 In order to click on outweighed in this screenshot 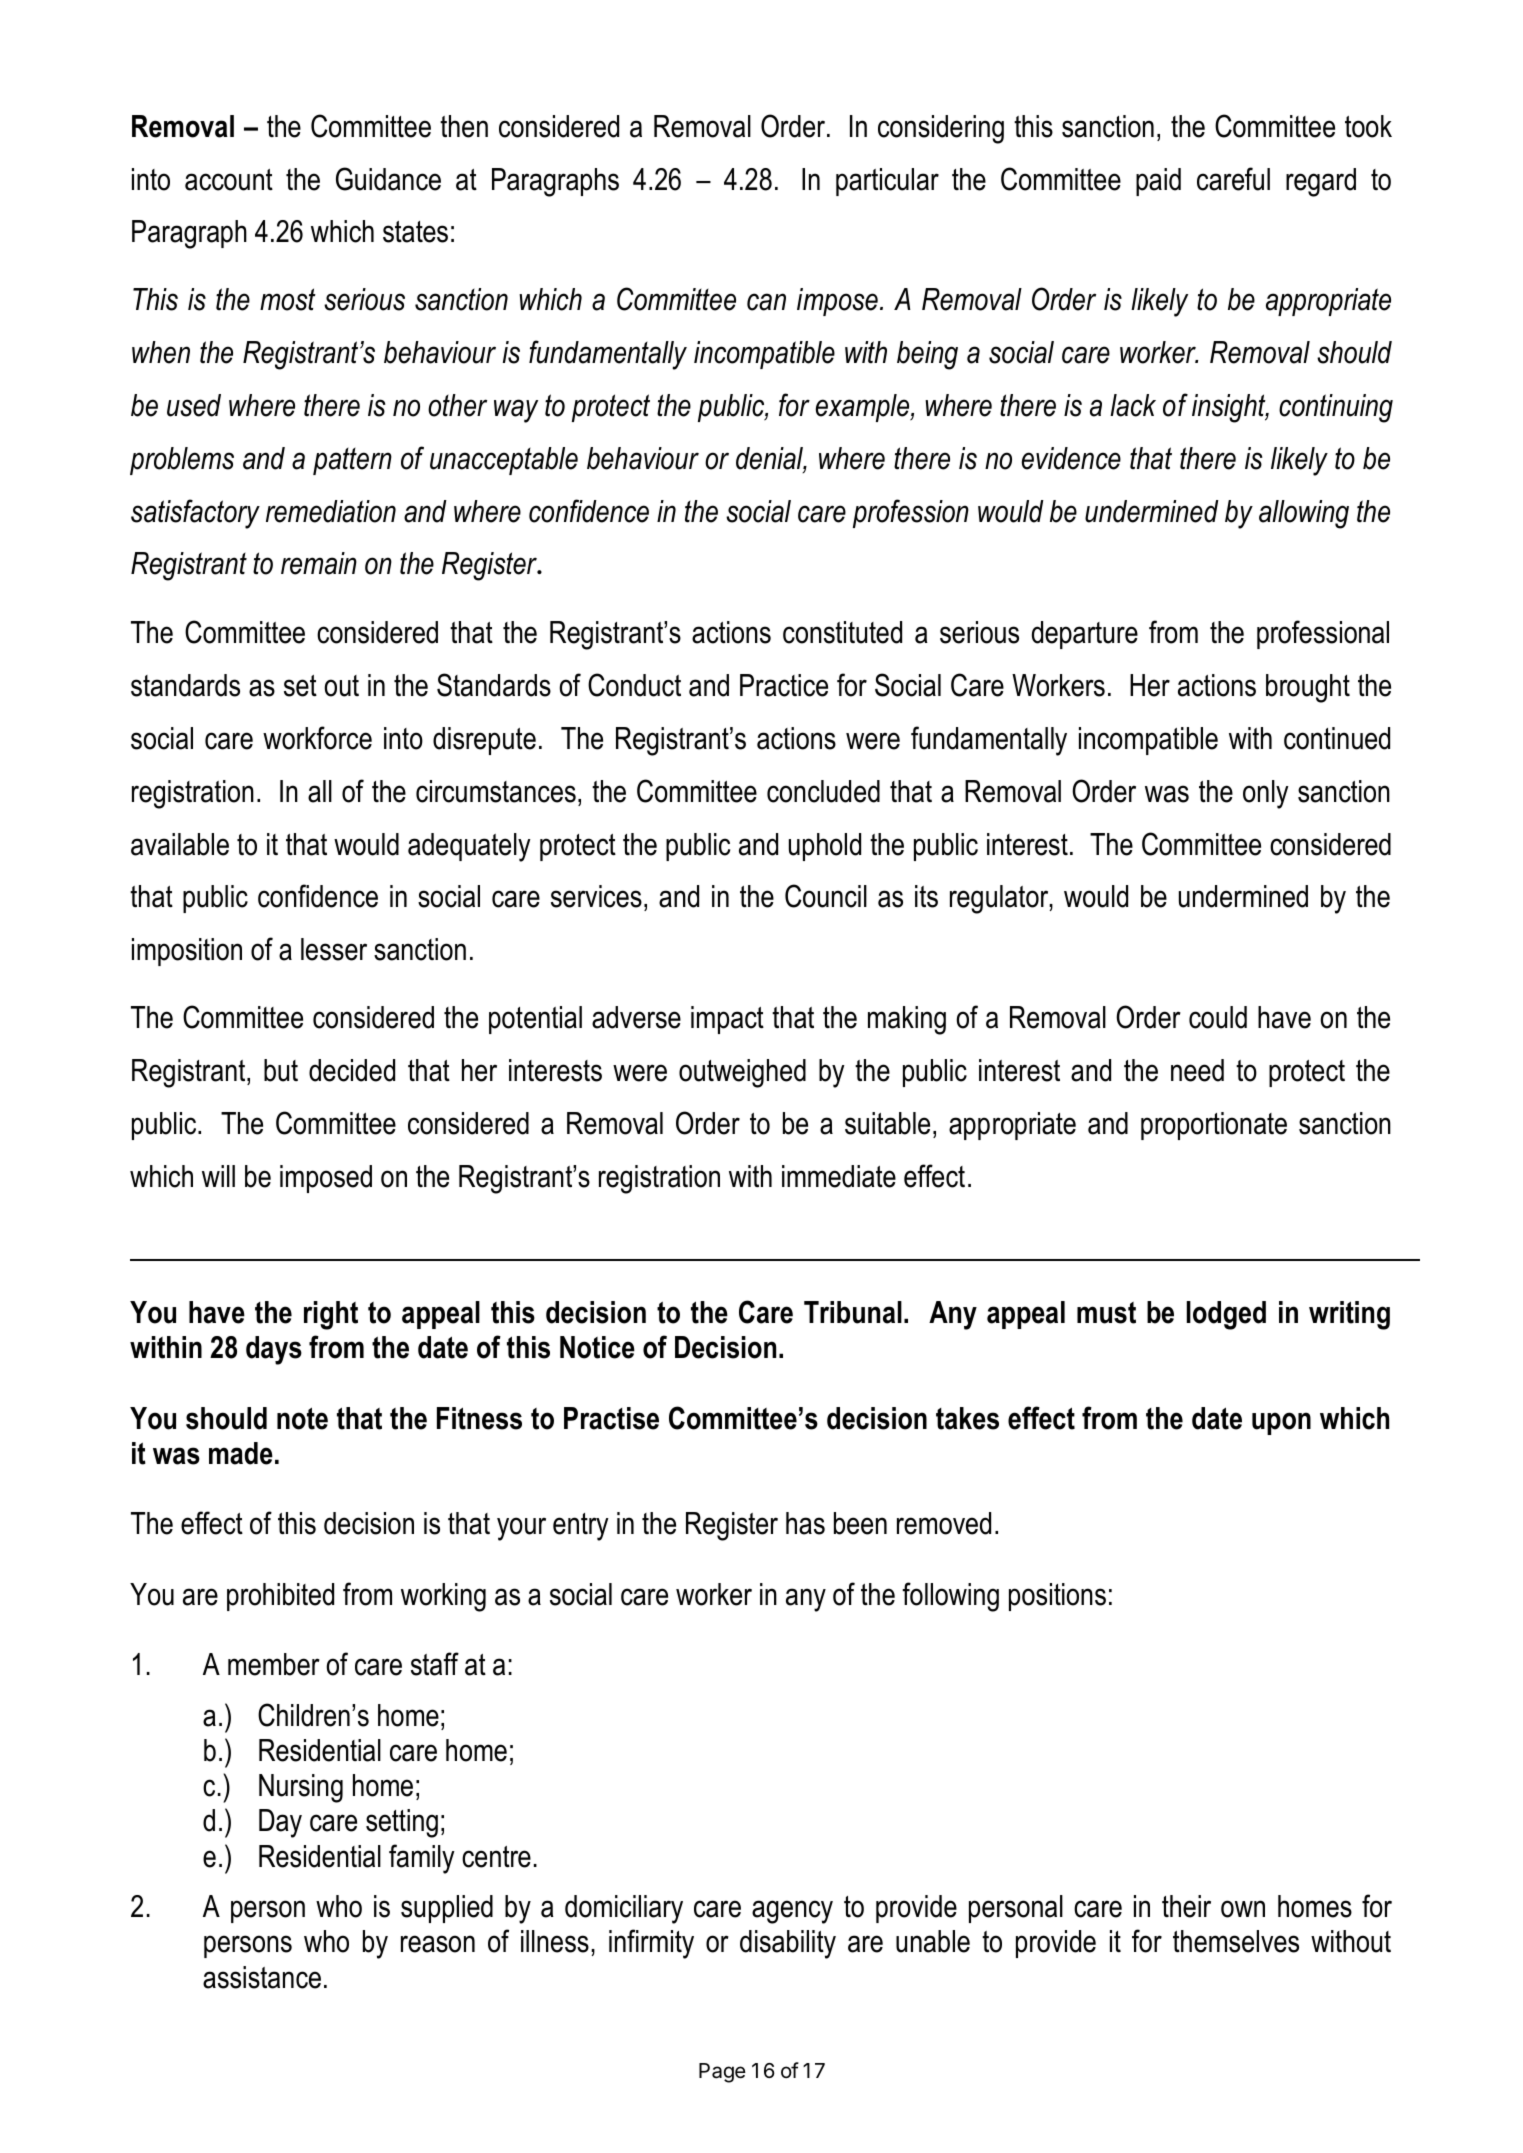, I will do `click(742, 1073)`.
